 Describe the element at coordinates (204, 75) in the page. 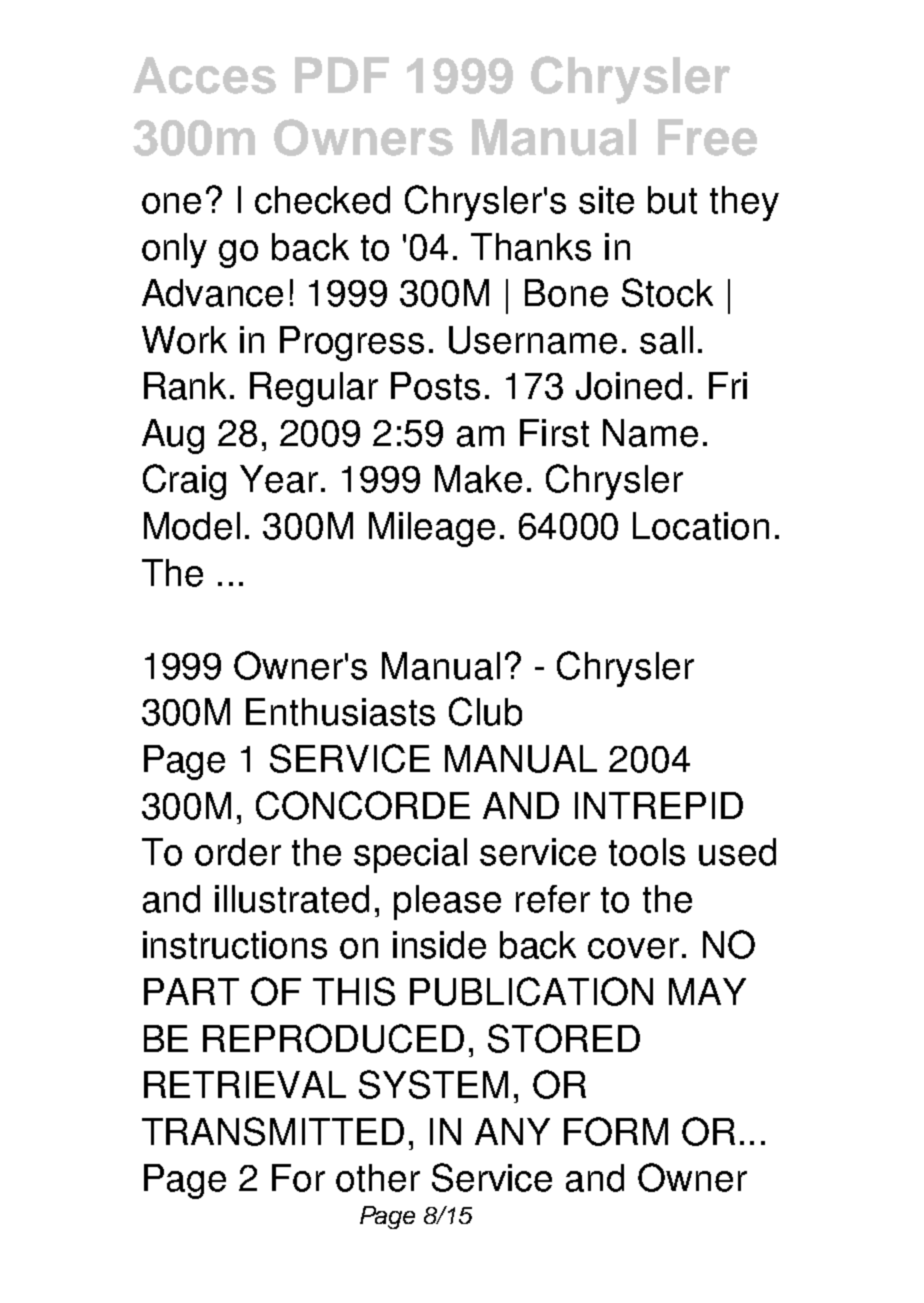

I see `Acces` at that location.
